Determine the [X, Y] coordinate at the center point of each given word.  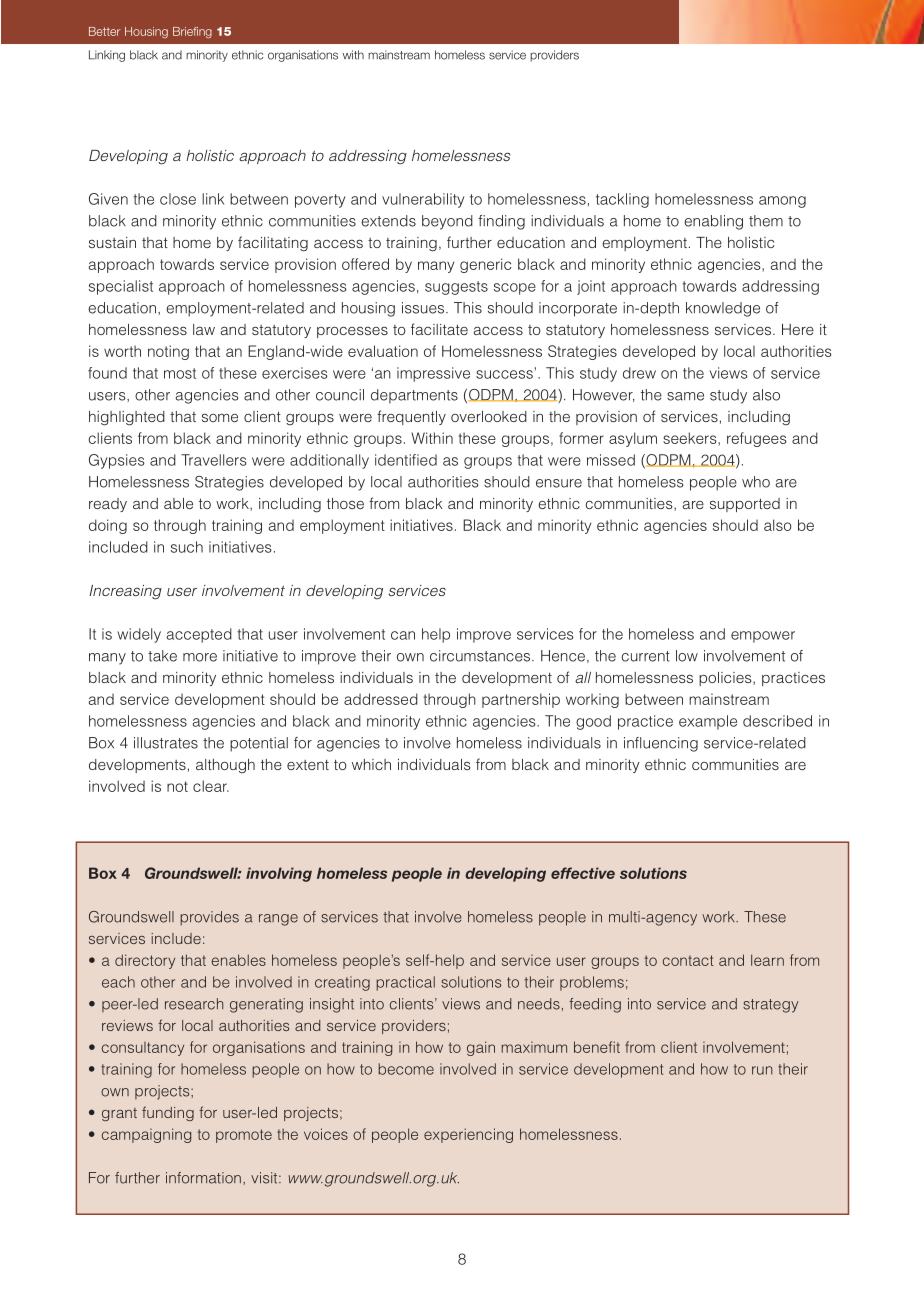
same [685, 396]
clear [211, 786]
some [220, 417]
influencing [661, 744]
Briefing [192, 32]
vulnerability [423, 200]
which [371, 764]
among [782, 202]
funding [168, 1113]
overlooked [489, 416]
